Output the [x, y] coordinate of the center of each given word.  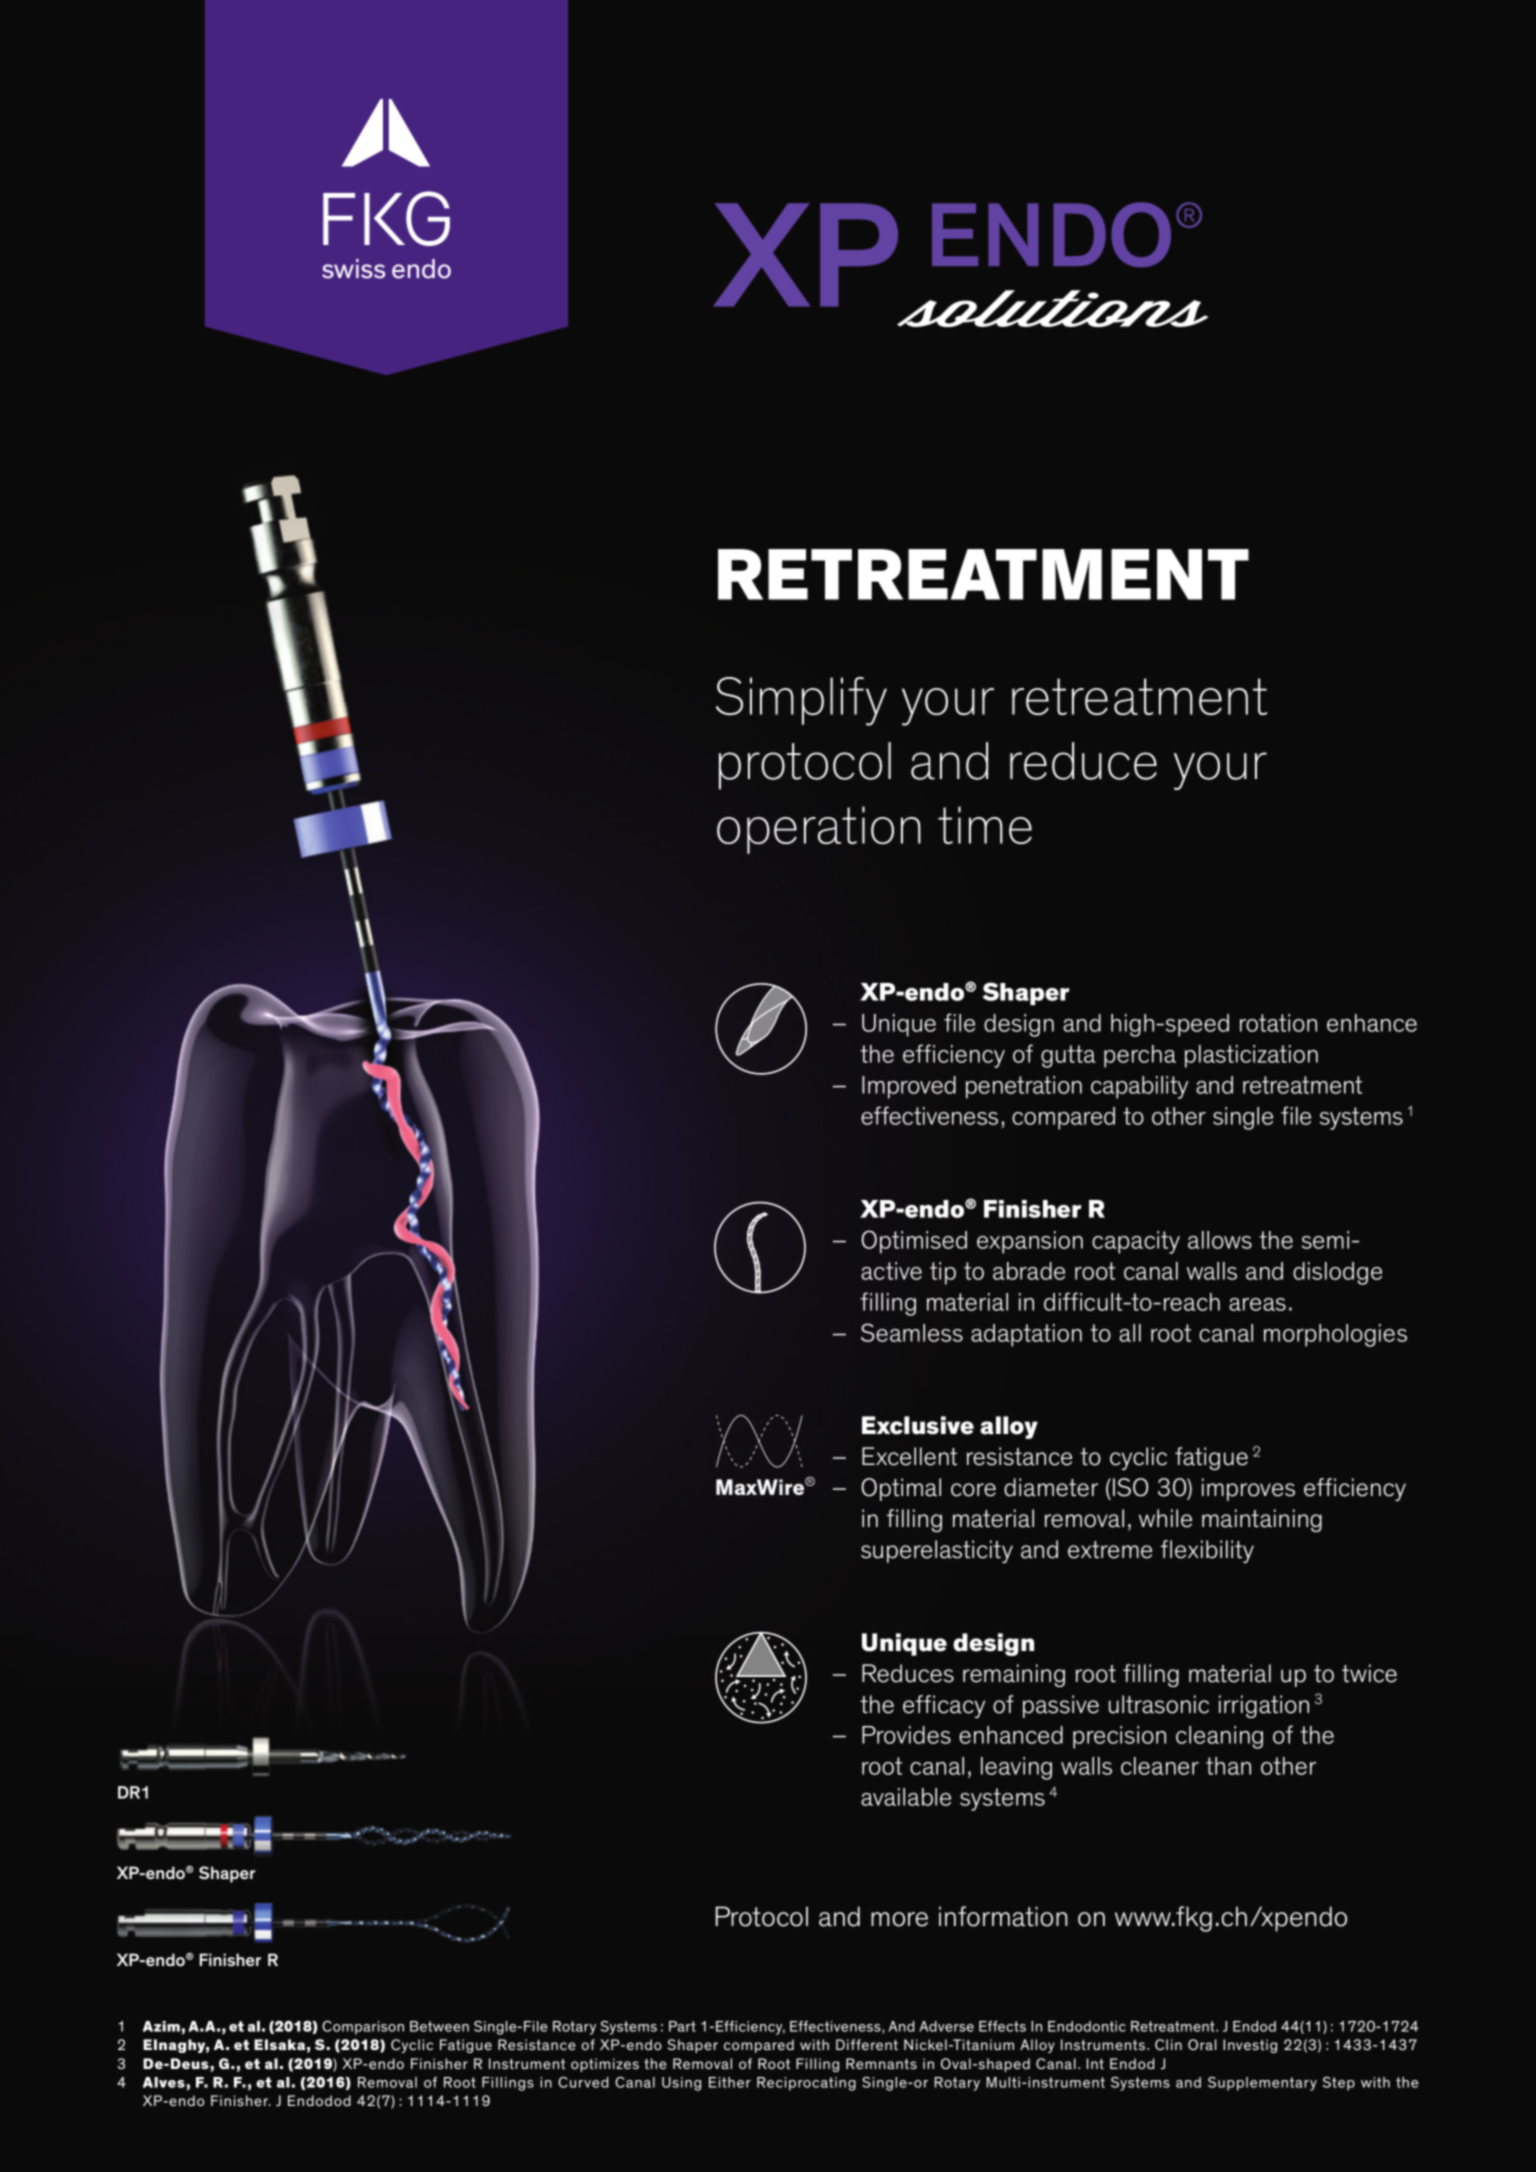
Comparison [363, 2028]
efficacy [944, 1706]
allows [1220, 1240]
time [985, 825]
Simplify [801, 701]
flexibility [1207, 1551]
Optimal [901, 1489]
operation [819, 830]
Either [730, 2082]
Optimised [914, 1242]
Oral [1202, 2044]
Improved [909, 1087]
